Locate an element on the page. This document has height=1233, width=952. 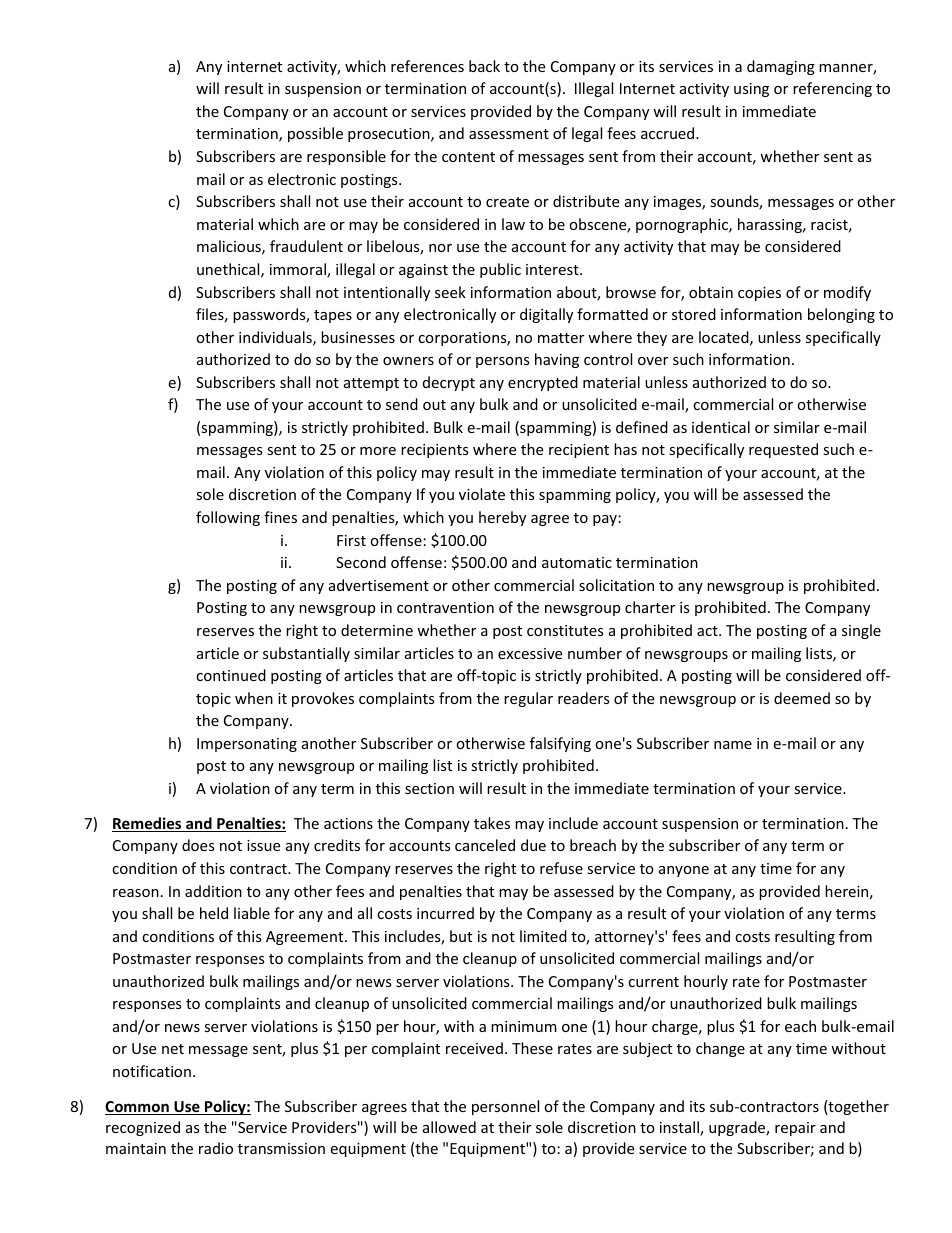
radio is located at coordinates (216, 1148).
